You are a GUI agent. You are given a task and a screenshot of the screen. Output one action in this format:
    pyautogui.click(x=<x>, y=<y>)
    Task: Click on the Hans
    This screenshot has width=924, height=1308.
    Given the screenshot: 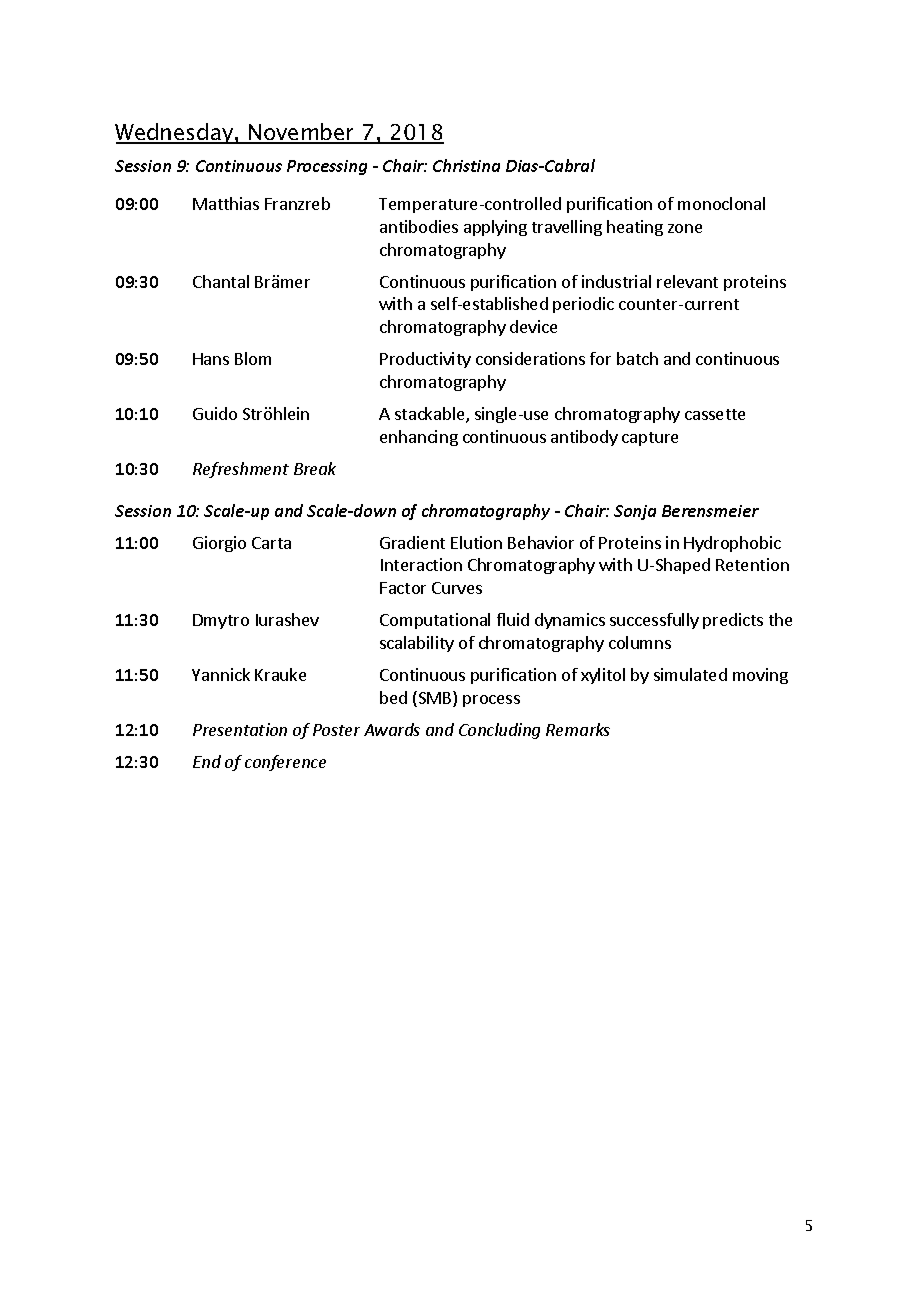 What is the action you would take?
    pyautogui.click(x=211, y=359)
